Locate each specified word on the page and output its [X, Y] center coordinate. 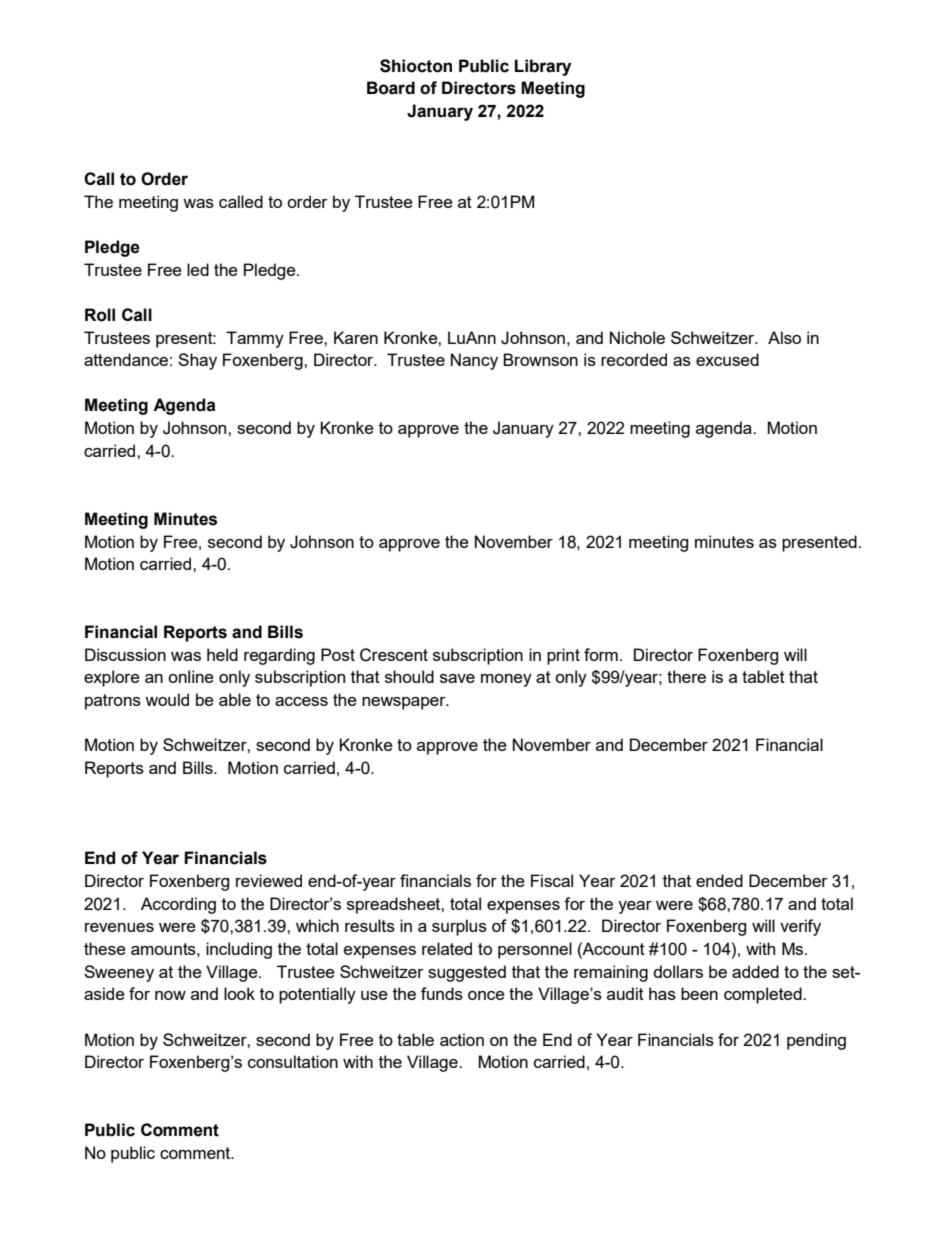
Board [391, 88]
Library [543, 67]
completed [764, 995]
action [462, 1039]
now [170, 995]
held [222, 654]
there [686, 676]
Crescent [394, 655]
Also [784, 337]
